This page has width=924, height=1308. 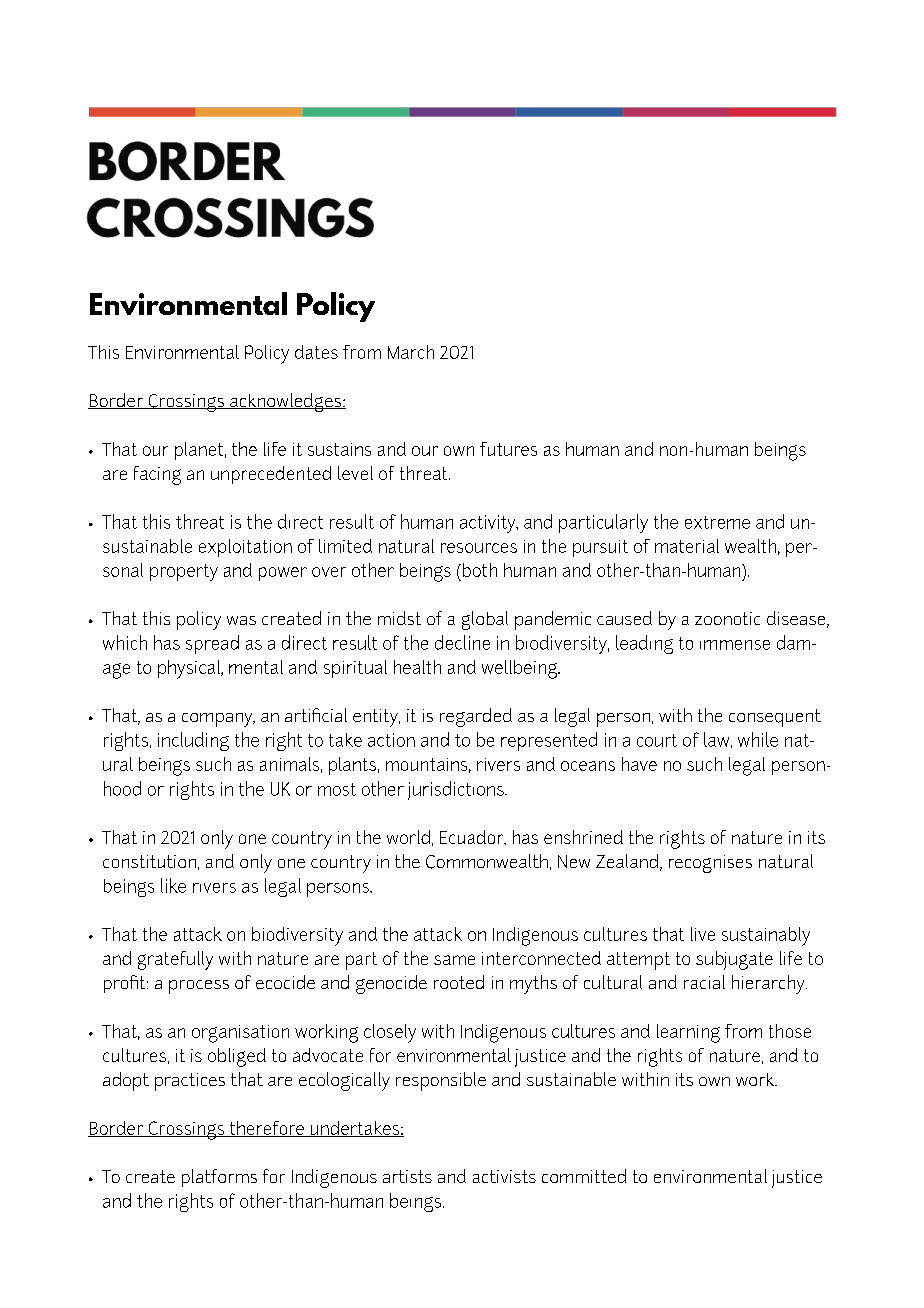 What do you see at coordinates (758, 739) in the page?
I see `while` at bounding box center [758, 739].
